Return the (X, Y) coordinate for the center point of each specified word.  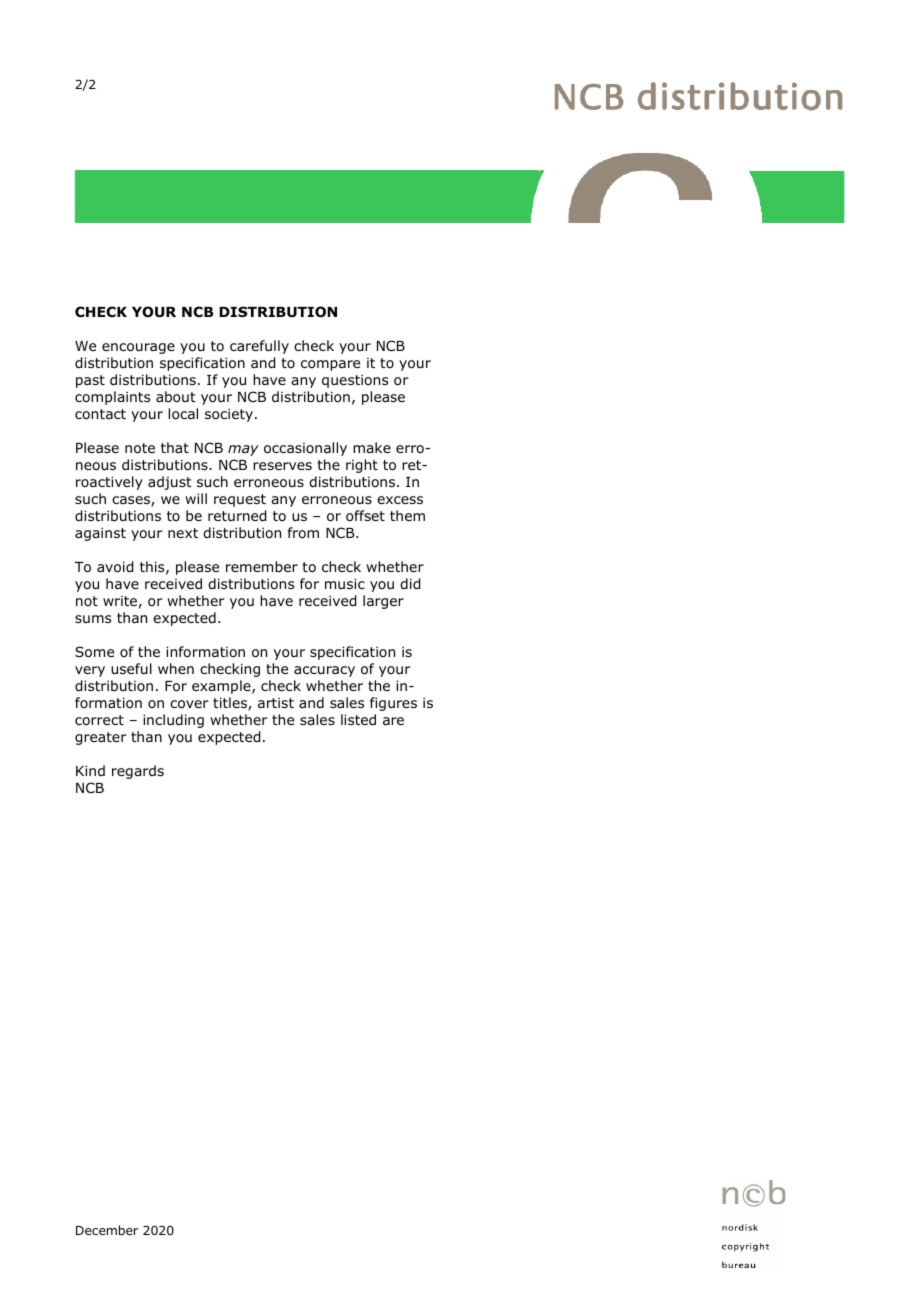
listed (358, 719)
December (107, 1230)
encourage (138, 348)
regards (138, 772)
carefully (259, 347)
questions (355, 381)
